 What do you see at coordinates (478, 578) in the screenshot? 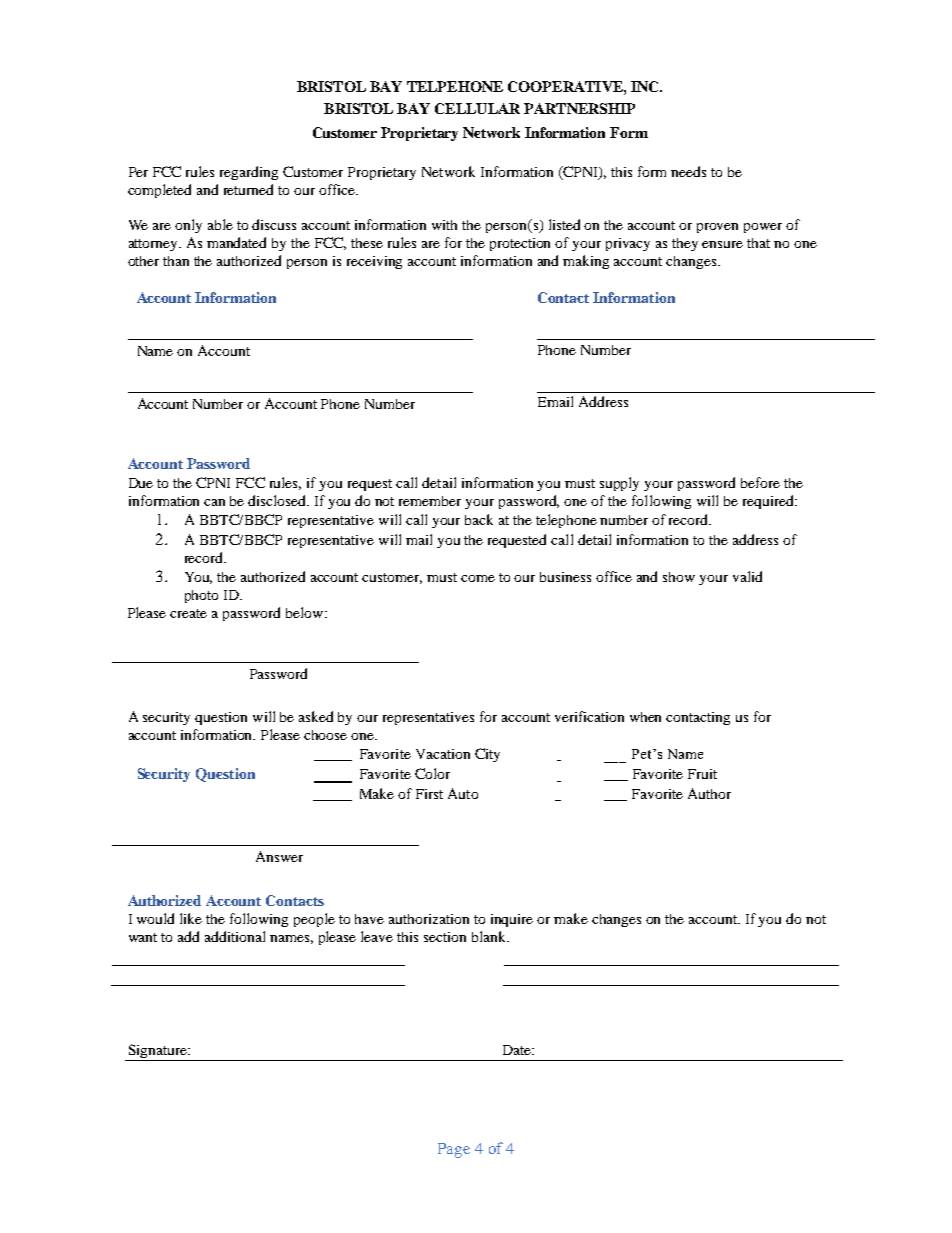
I see `come` at bounding box center [478, 578].
